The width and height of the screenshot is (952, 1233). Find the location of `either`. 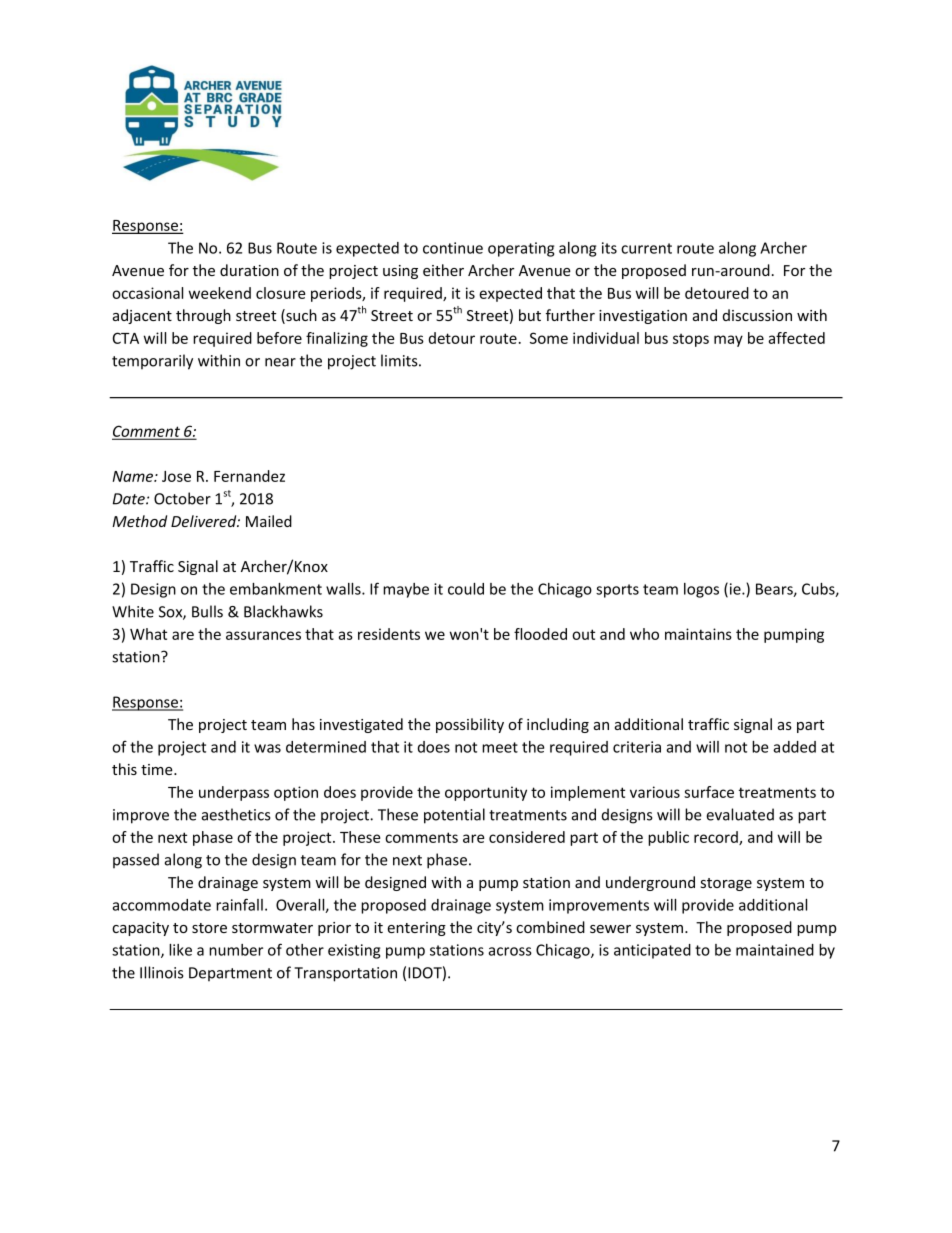

either is located at coordinates (443, 270).
